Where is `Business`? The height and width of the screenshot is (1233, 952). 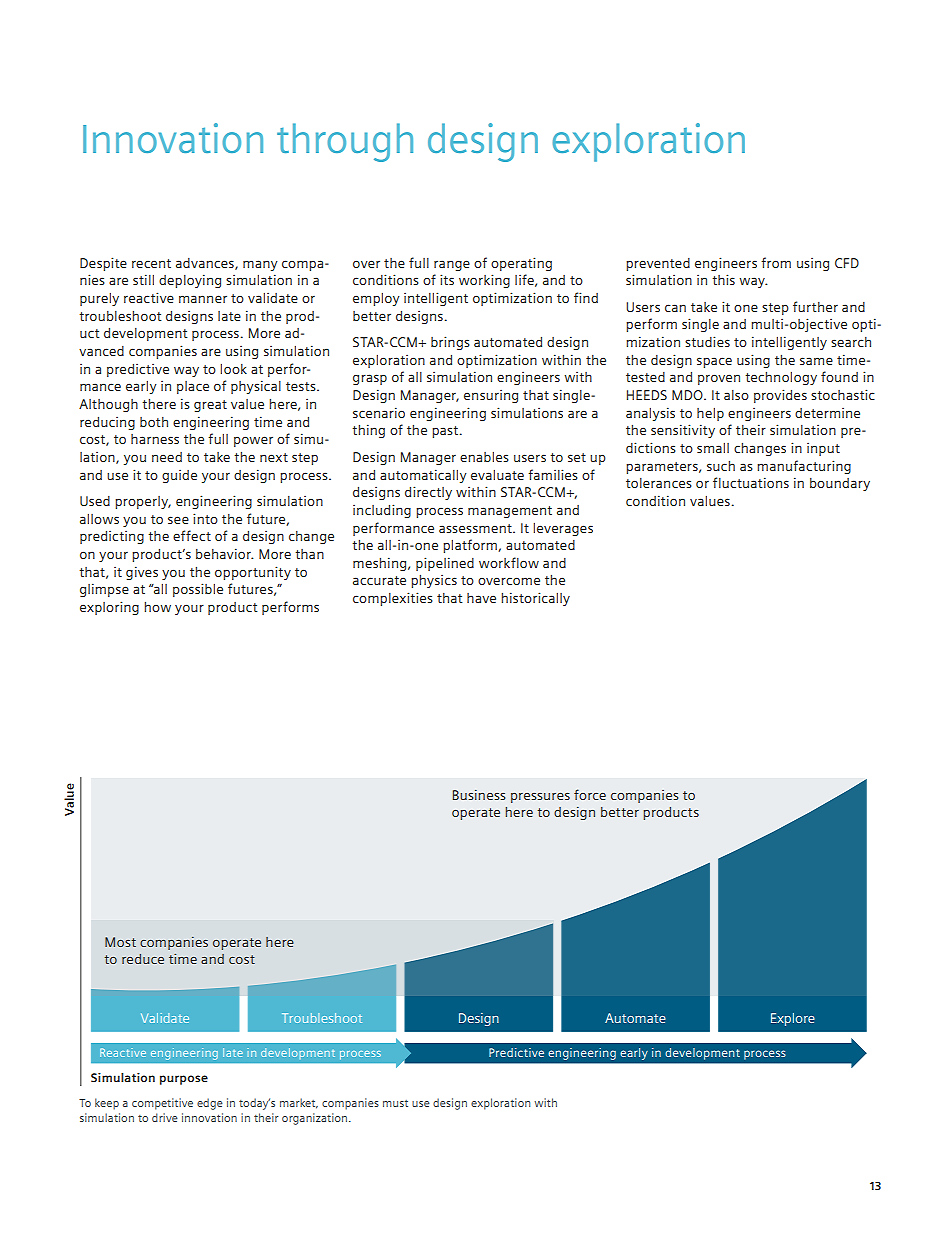
Business is located at coordinates (479, 795).
